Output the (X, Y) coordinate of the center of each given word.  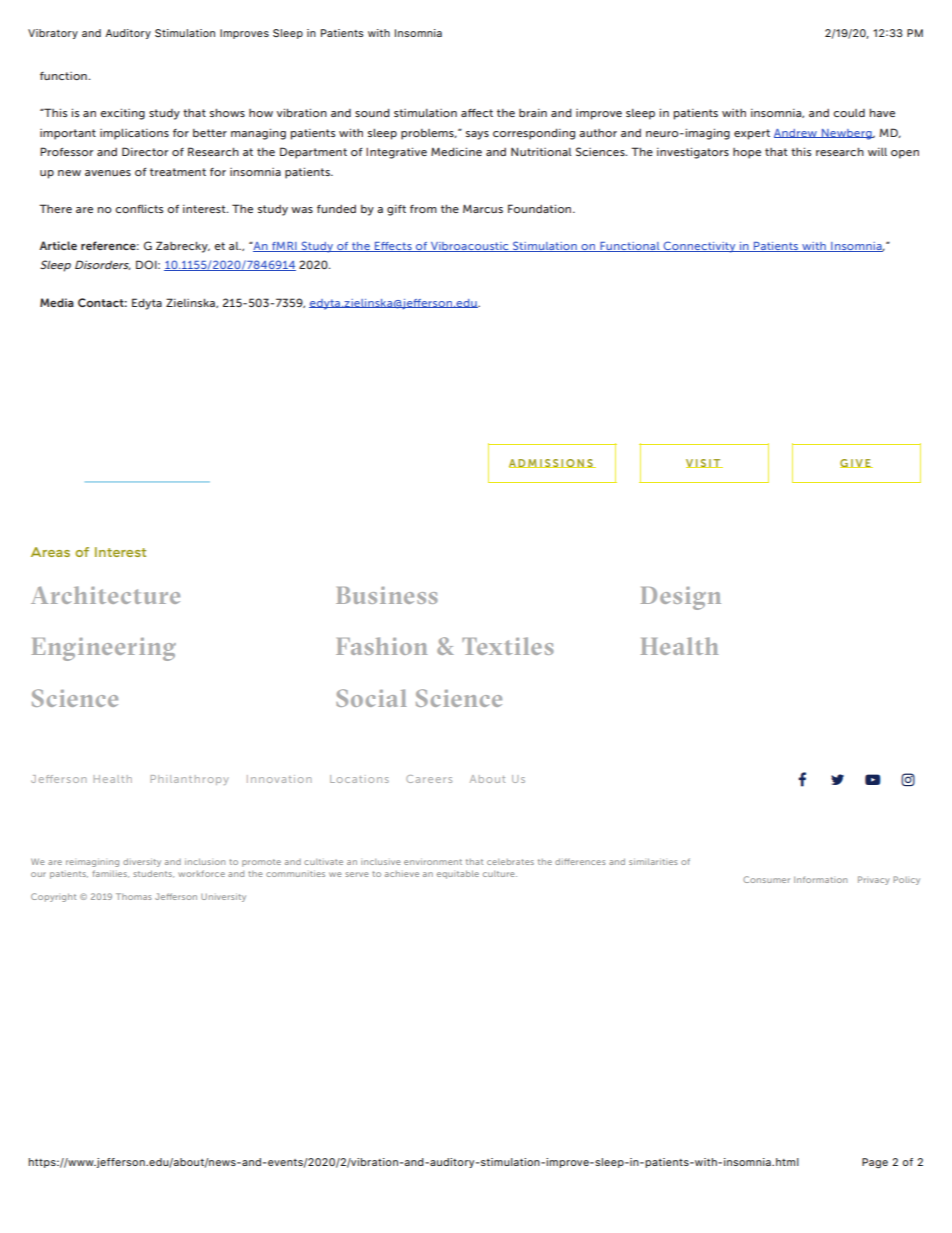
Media (57, 302)
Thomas (134, 896)
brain (533, 113)
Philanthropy (190, 780)
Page (875, 1163)
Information (820, 879)
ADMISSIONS (552, 463)
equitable (458, 874)
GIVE (856, 463)
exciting (122, 114)
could (849, 113)
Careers (429, 779)
